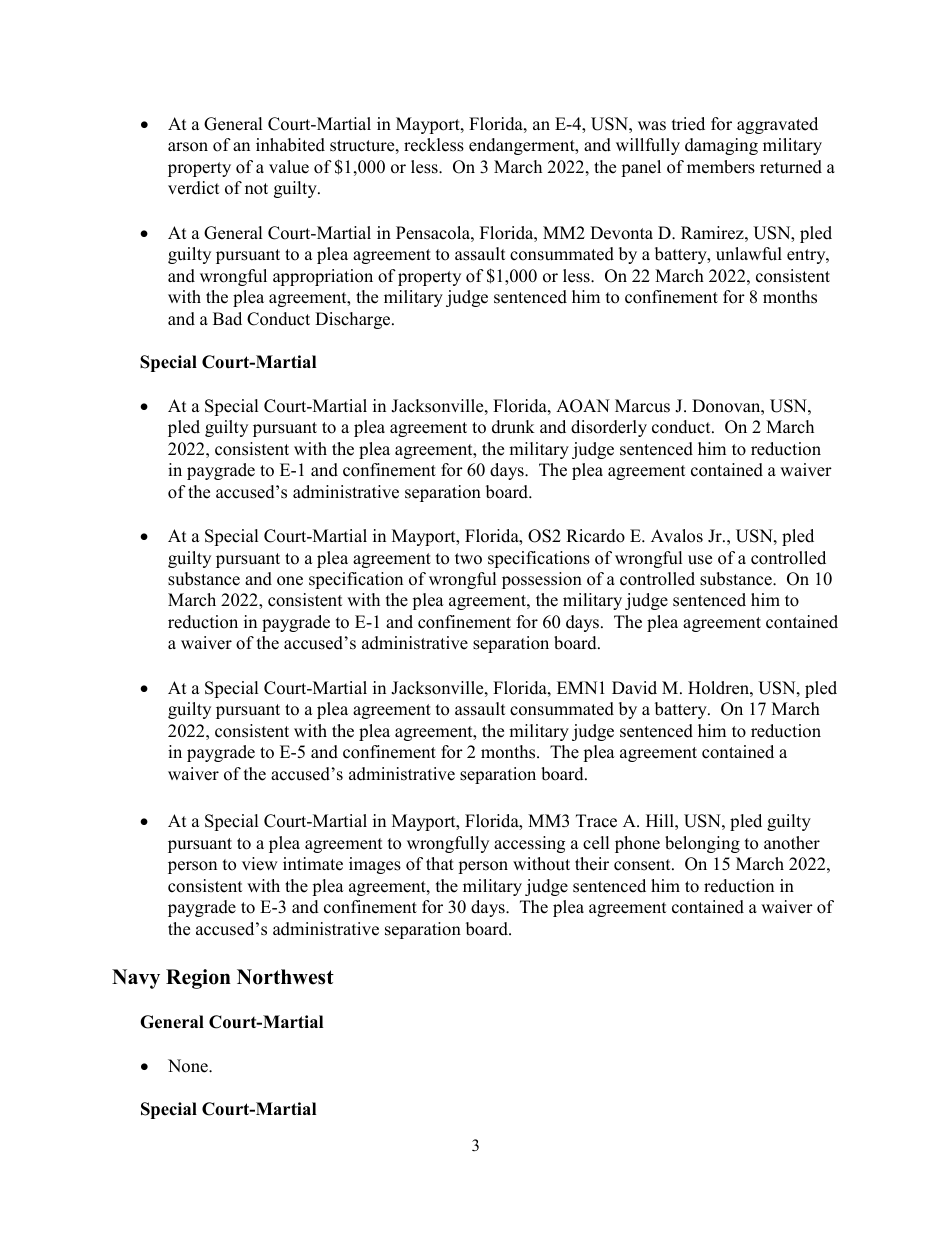 This page has width=952, height=1233. Describe the element at coordinates (643, 865) in the page. I see `consent` at that location.
